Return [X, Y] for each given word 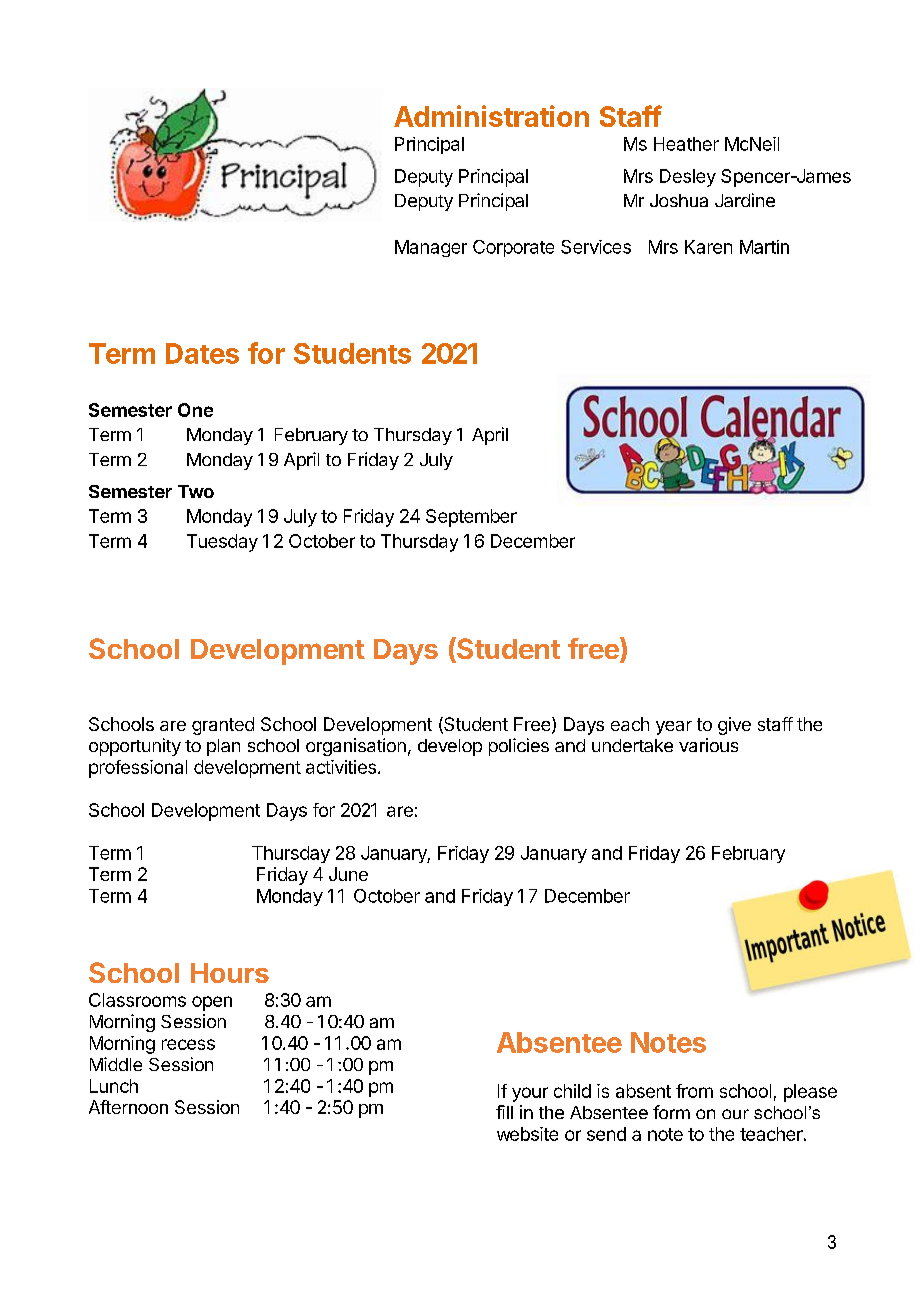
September [471, 518]
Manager [431, 248]
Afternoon [128, 1107]
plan [223, 747]
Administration [491, 116]
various [708, 745]
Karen [708, 247]
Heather [686, 144]
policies [519, 747]
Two [196, 491]
